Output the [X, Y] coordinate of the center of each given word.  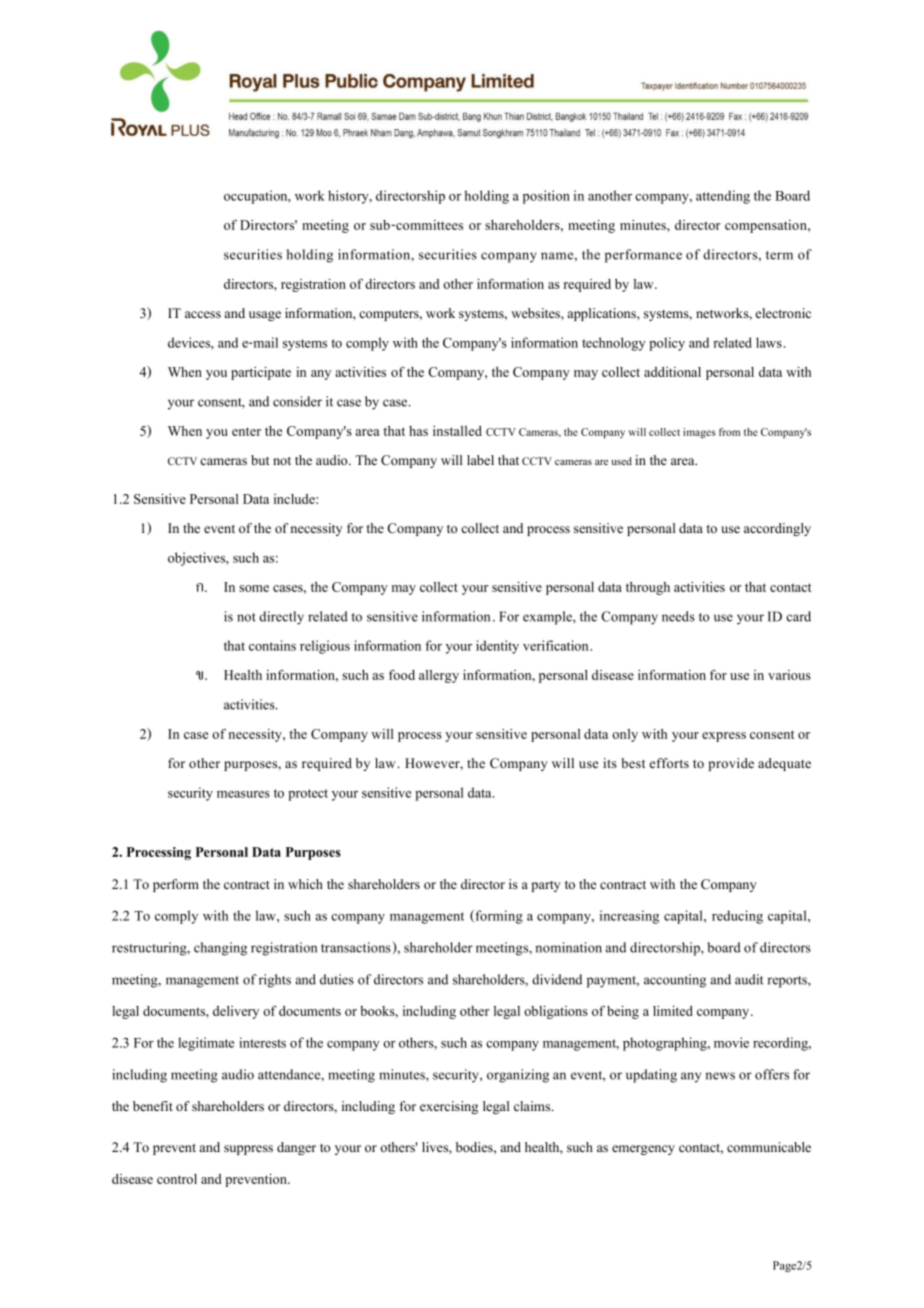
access [203, 314]
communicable [769, 1147]
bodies [475, 1147]
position [546, 197]
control [177, 1179]
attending [723, 197]
